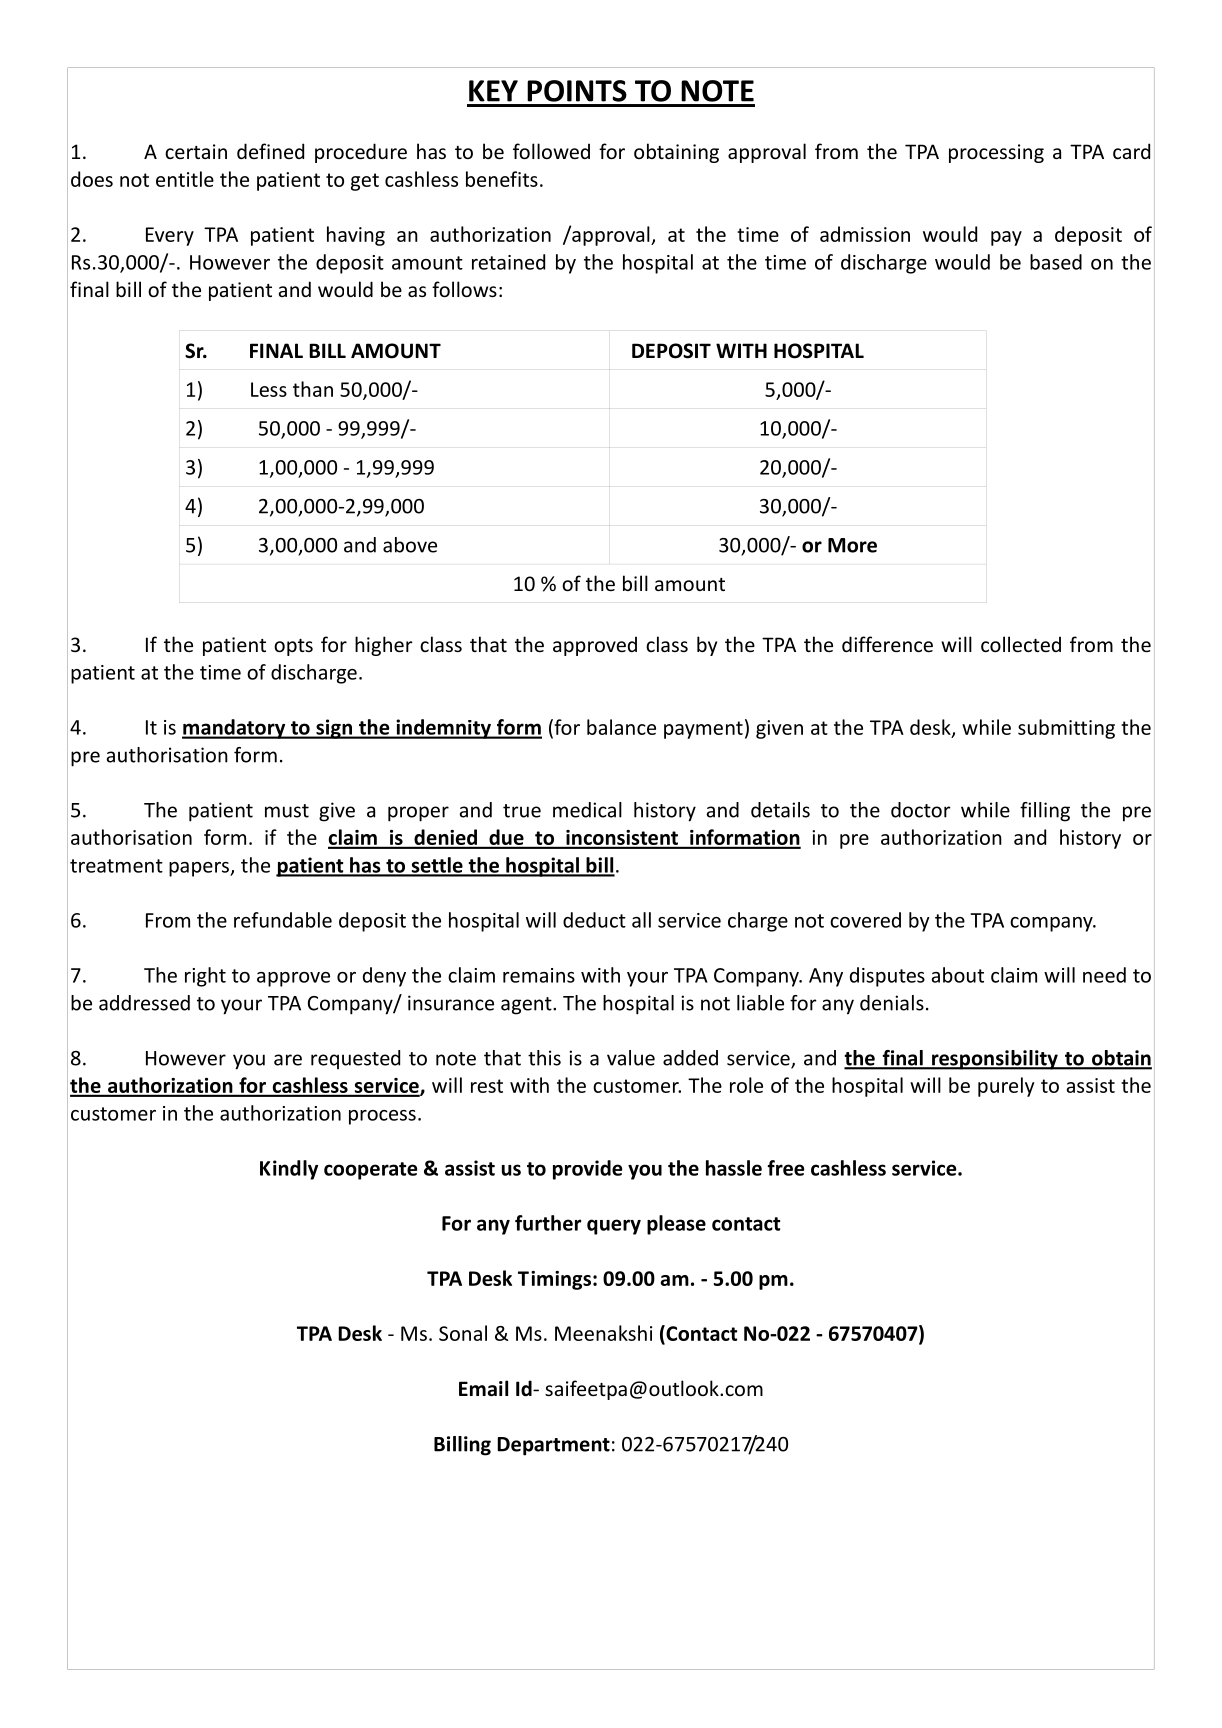 Image resolution: width=1222 pixels, height=1728 pixels. I want to click on Department, so click(553, 1446).
